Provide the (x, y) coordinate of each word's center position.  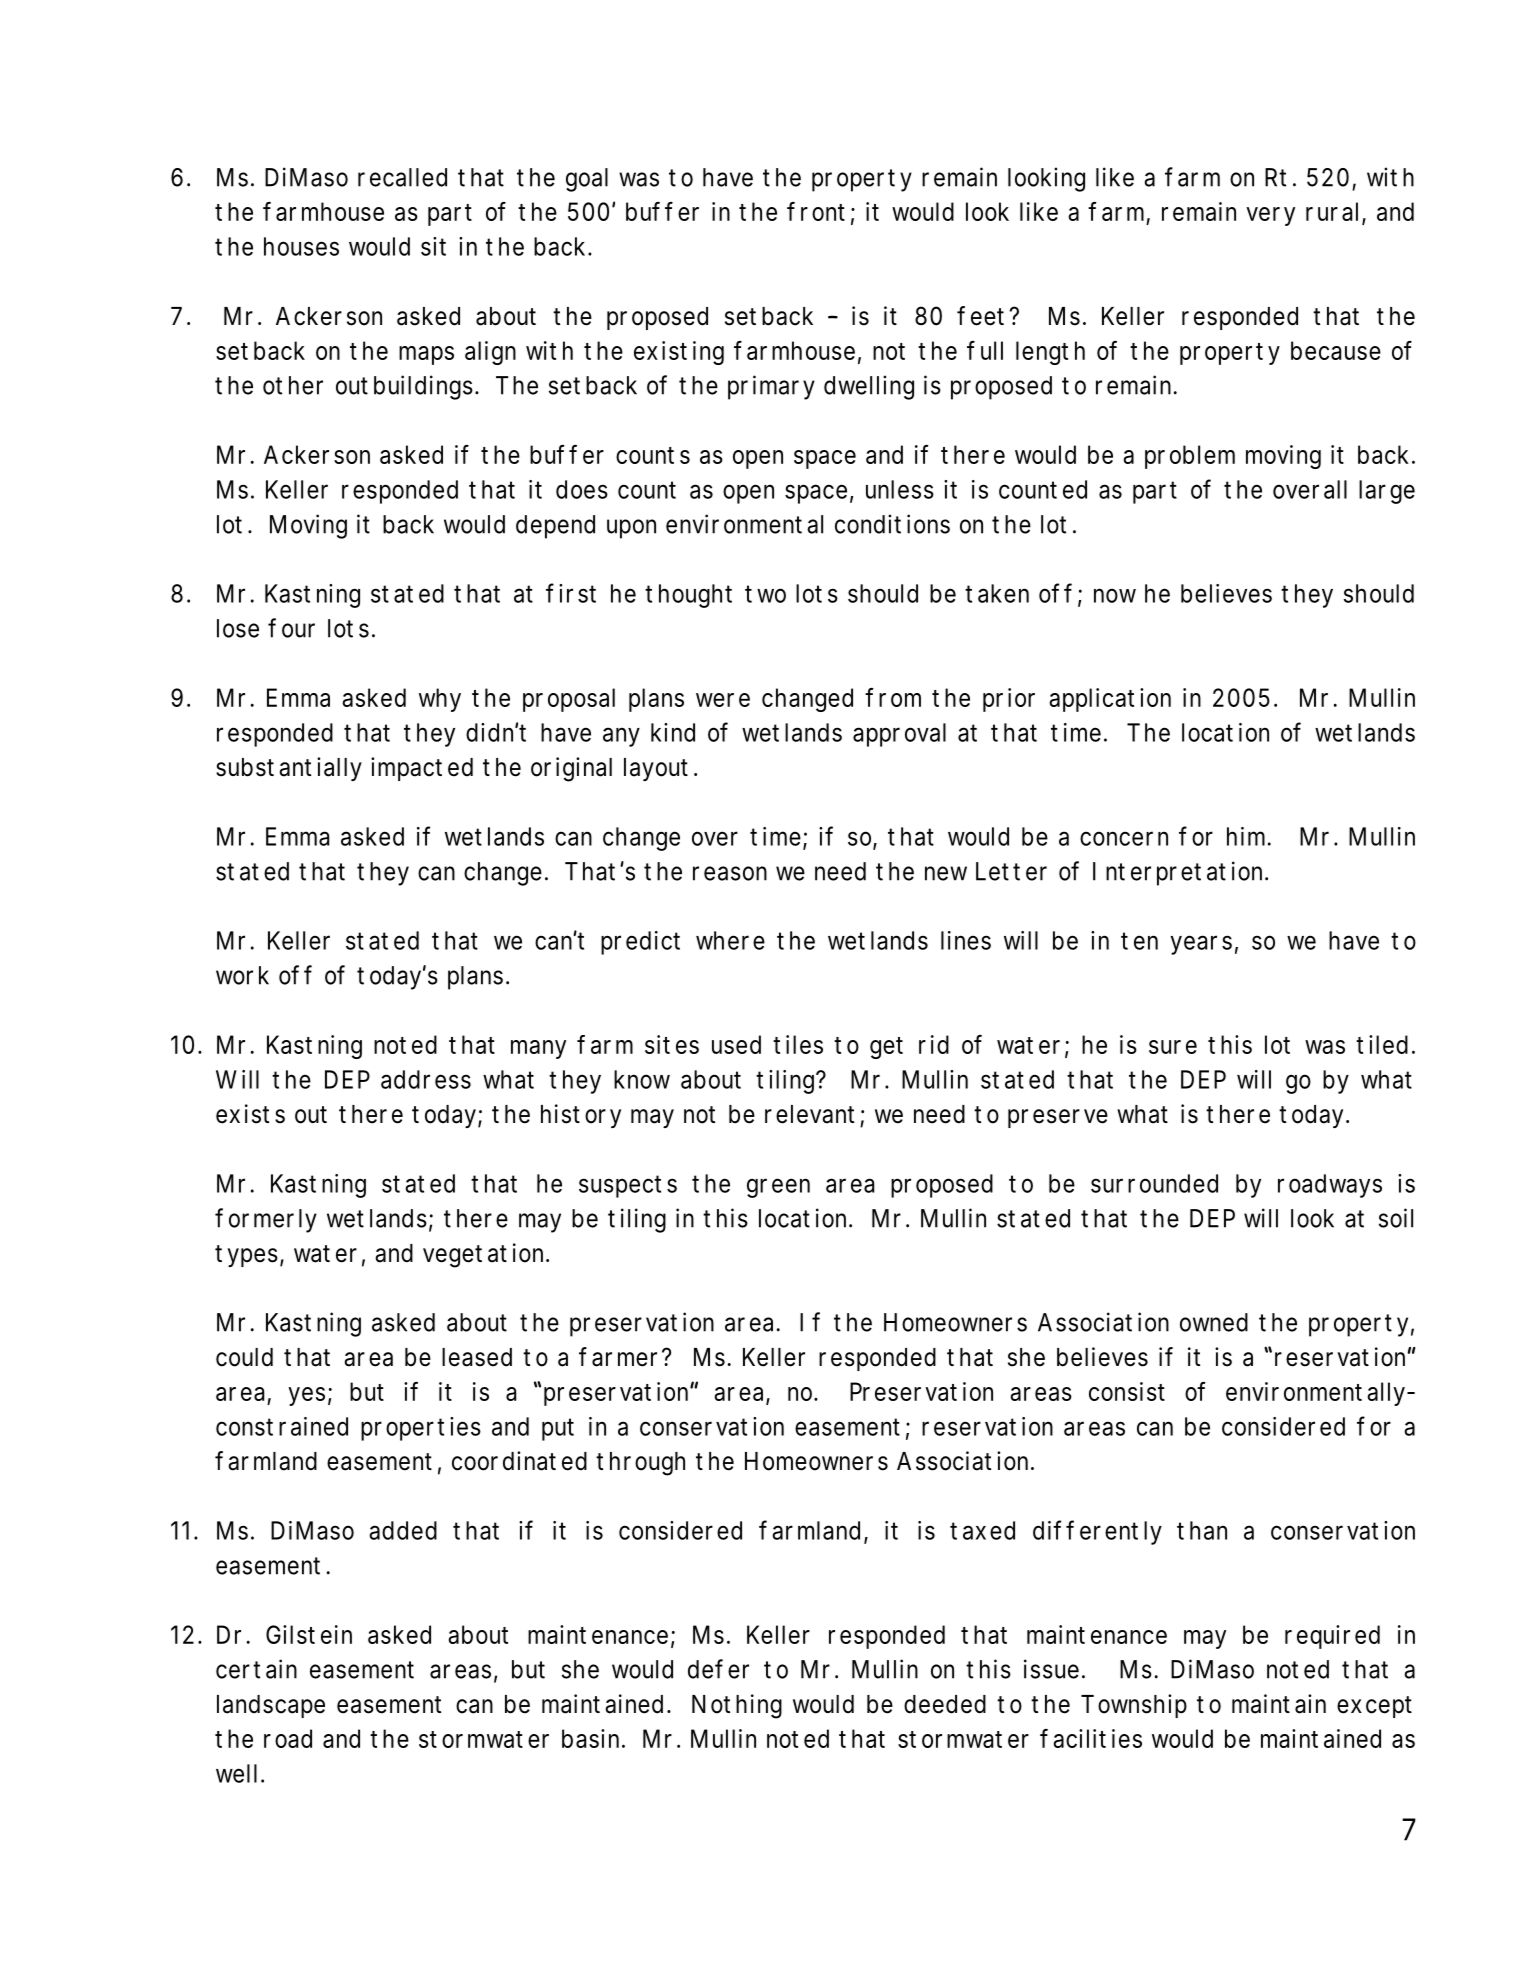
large (1387, 492)
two (765, 594)
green (778, 1188)
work (242, 975)
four (291, 628)
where (730, 940)
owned (1214, 1322)
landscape (271, 1706)
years (1201, 945)
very (1270, 216)
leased (477, 1357)
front (816, 211)
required (1332, 1637)
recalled (402, 177)
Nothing (737, 1706)
